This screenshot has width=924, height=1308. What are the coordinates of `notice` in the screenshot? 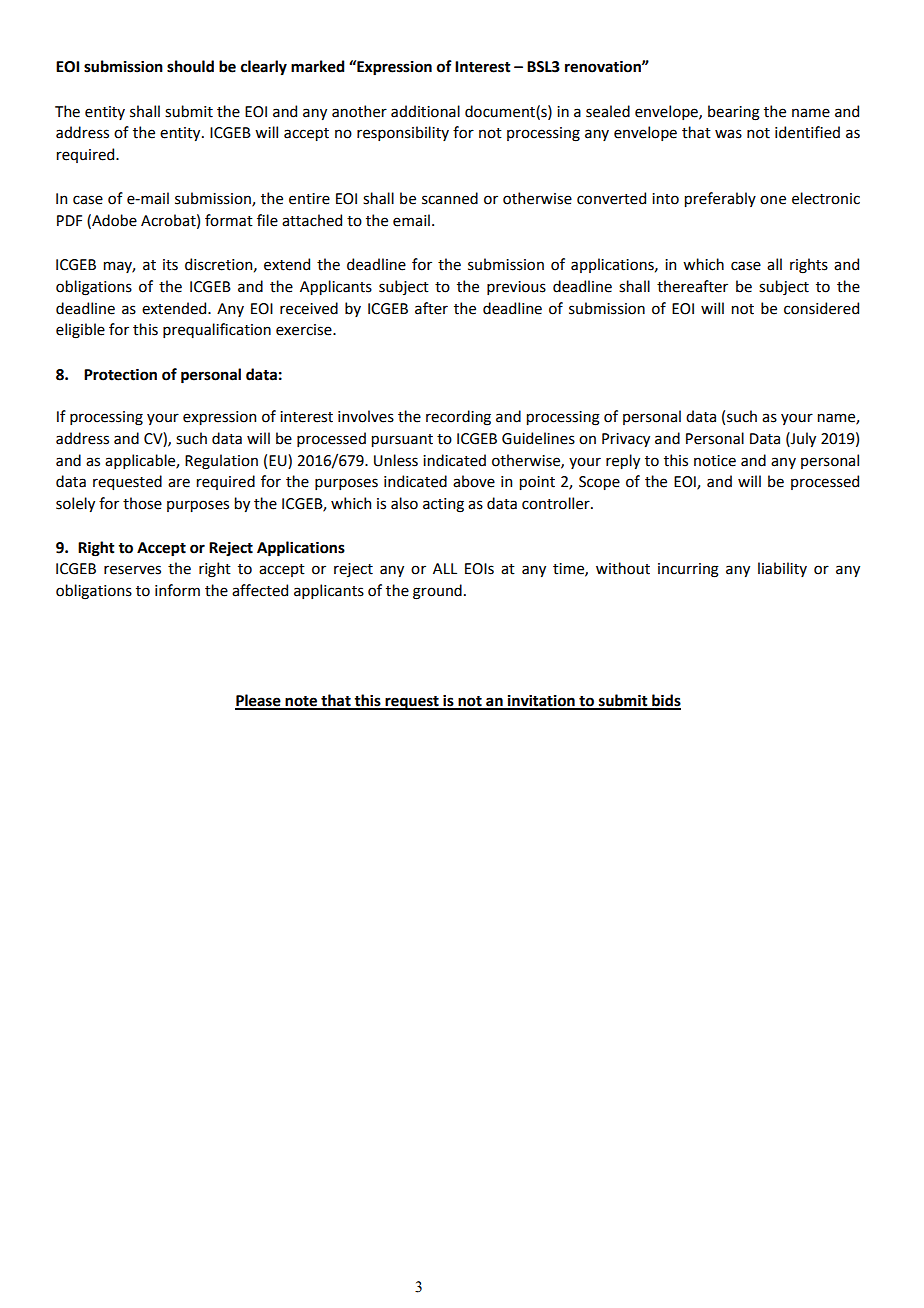 It's located at (715, 461).
